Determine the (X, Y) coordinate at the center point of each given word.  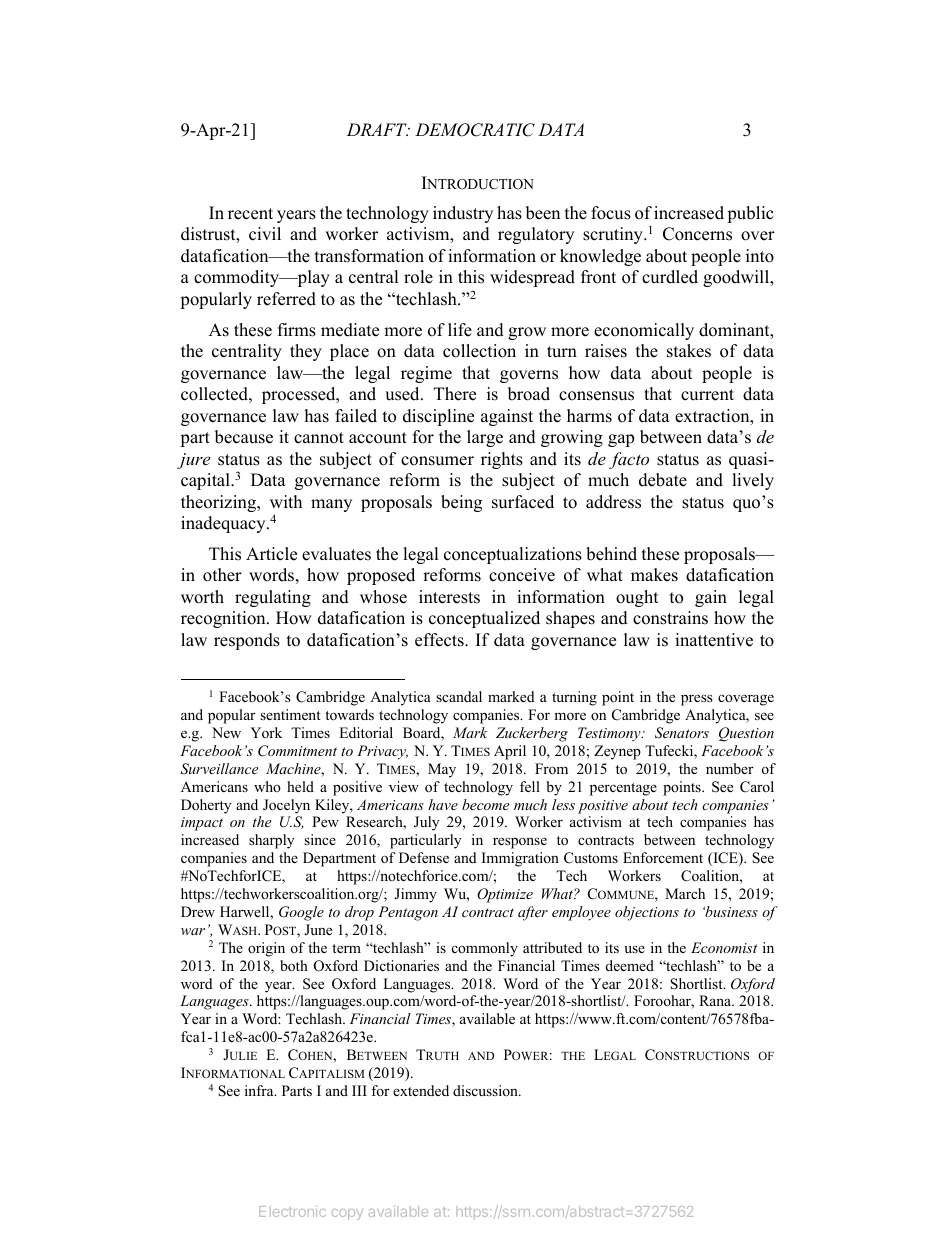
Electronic (292, 1211)
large (485, 438)
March (685, 893)
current (707, 395)
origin (266, 949)
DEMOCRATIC (475, 130)
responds (247, 641)
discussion (486, 1090)
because (244, 437)
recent (250, 214)
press (697, 700)
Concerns (697, 234)
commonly (485, 949)
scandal (459, 696)
